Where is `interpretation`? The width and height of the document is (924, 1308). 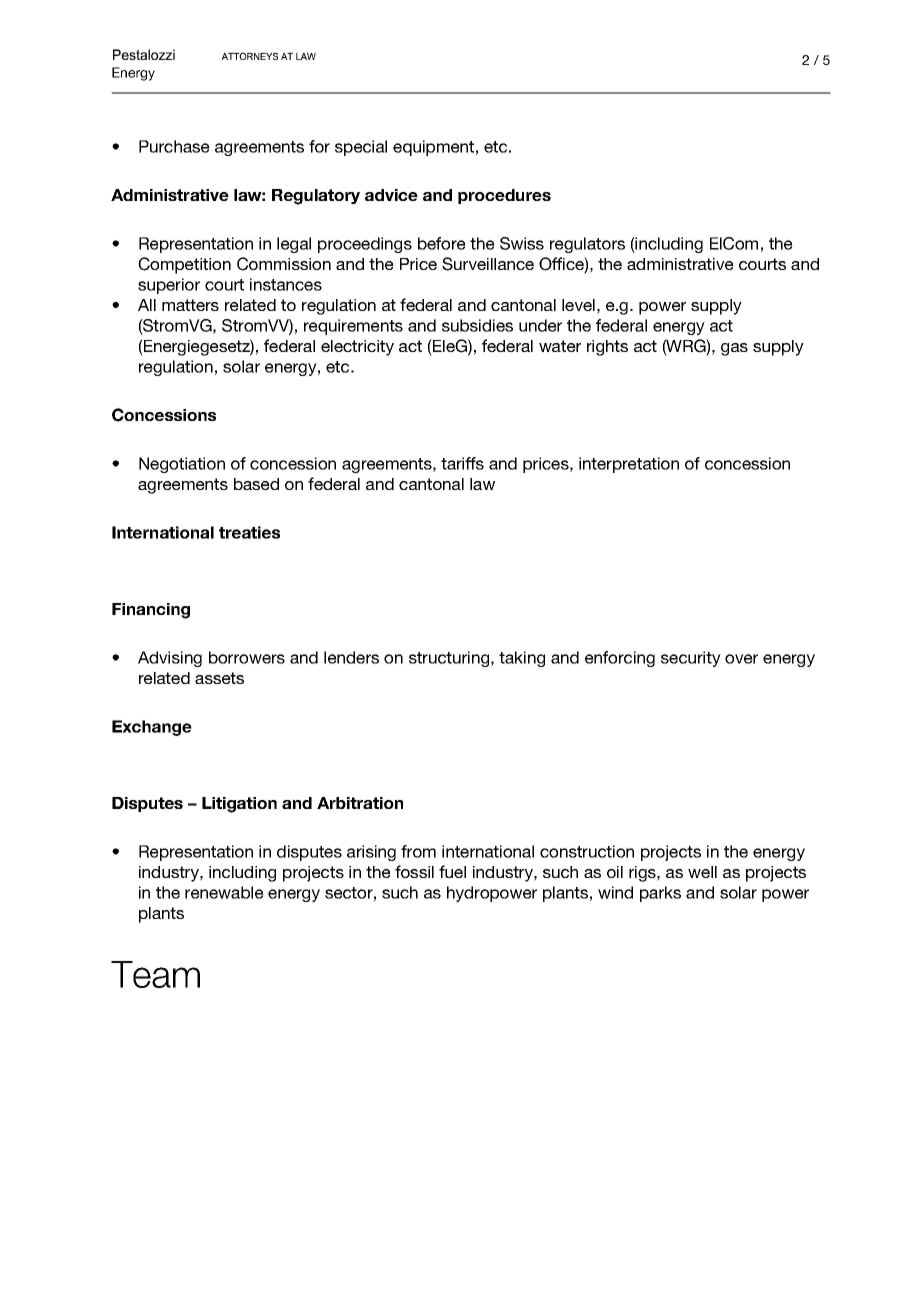
interpretation is located at coordinates (629, 465).
